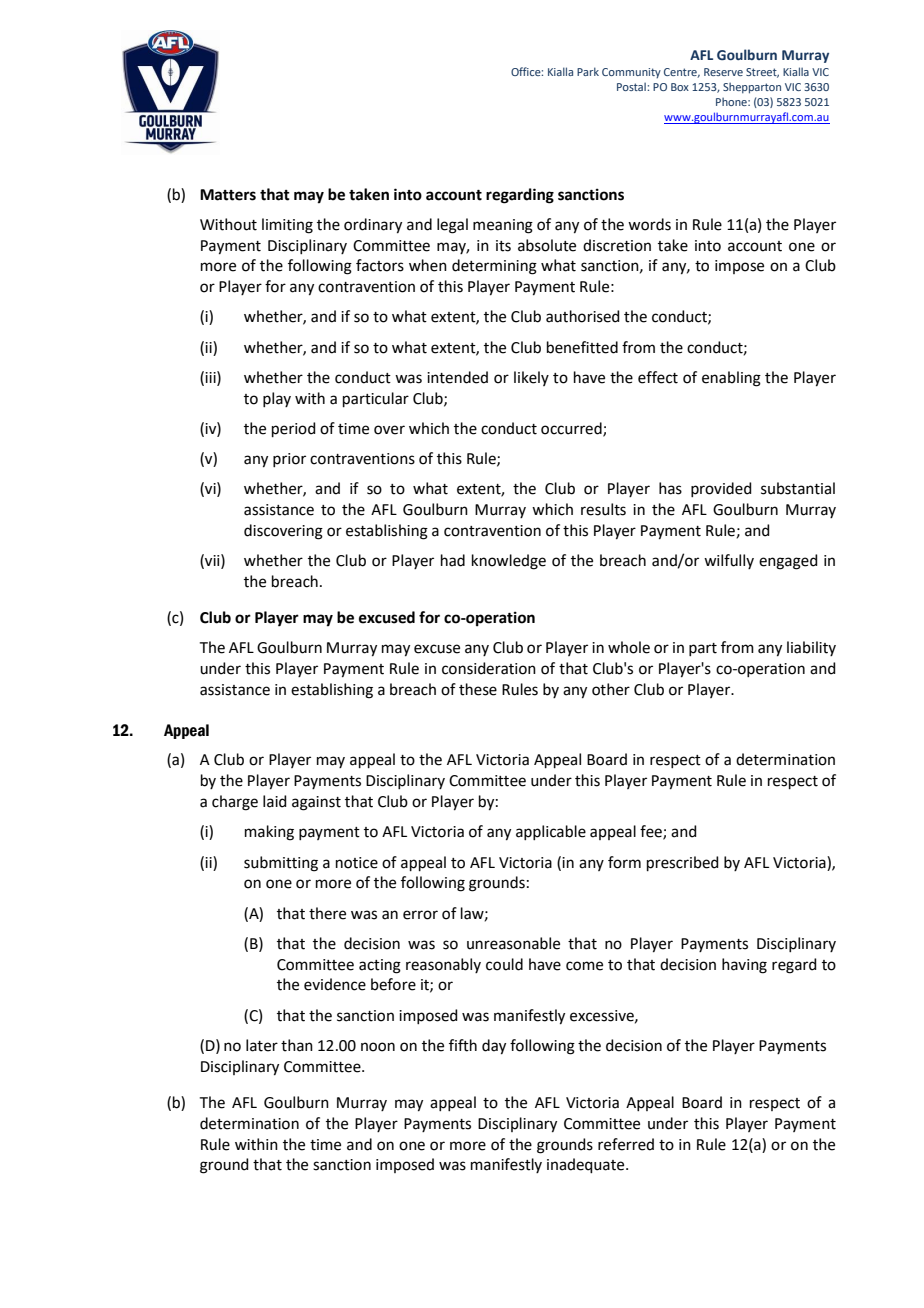  Describe the element at coordinates (478, 689) in the screenshot. I see `these` at that location.
